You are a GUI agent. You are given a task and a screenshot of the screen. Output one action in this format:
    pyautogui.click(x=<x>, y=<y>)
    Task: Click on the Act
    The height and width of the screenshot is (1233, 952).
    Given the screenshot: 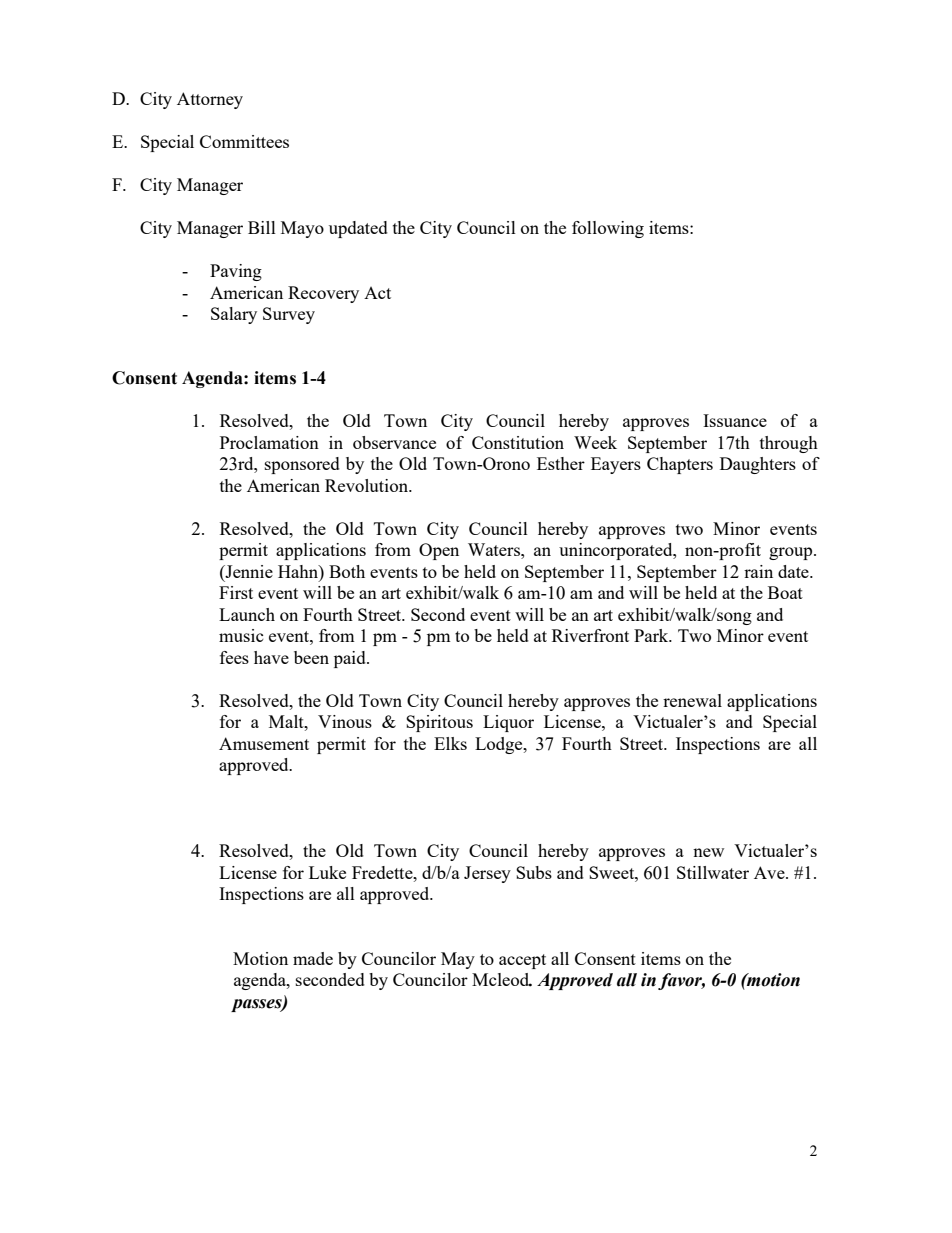 What is the action you would take?
    pyautogui.click(x=377, y=293)
